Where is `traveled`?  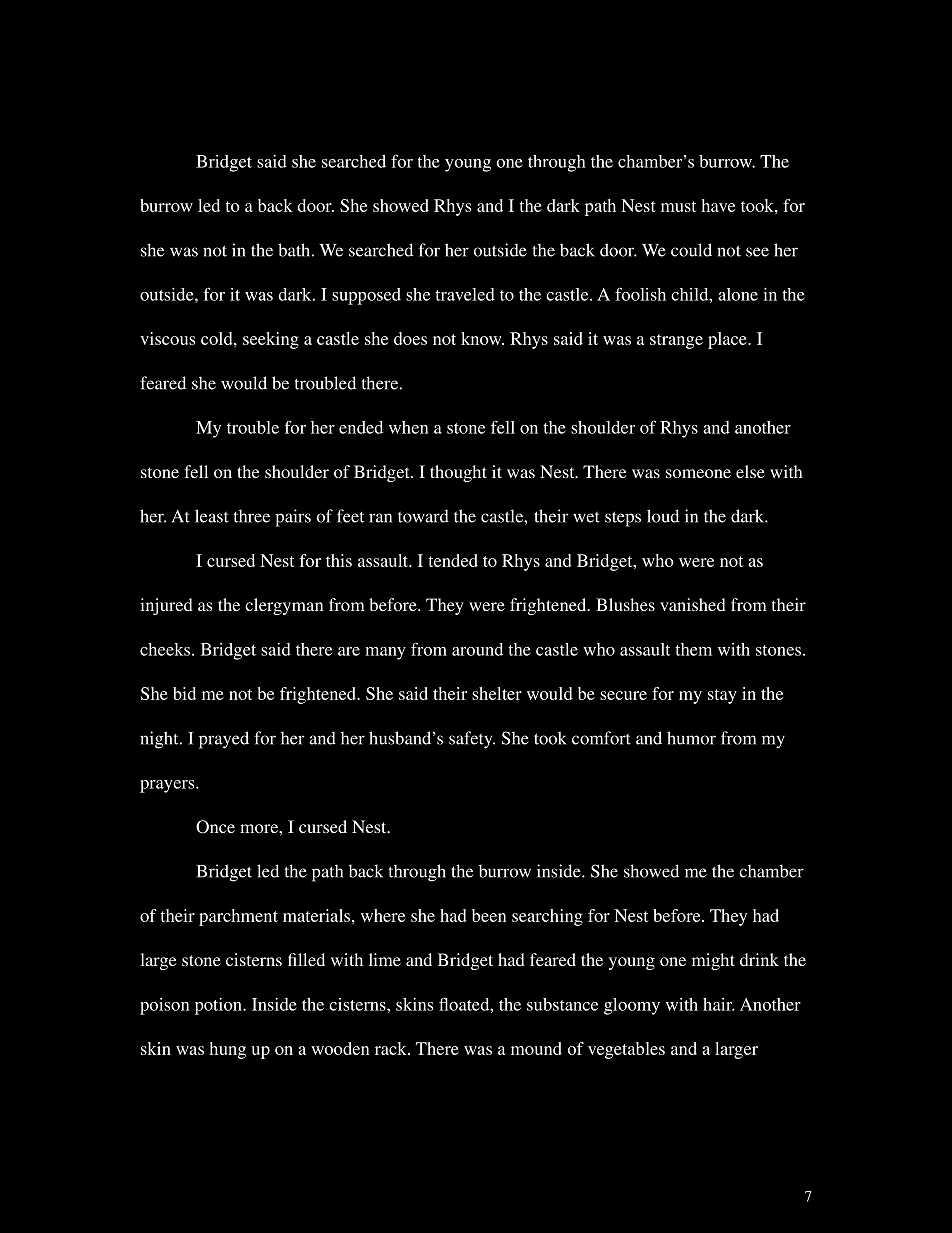 traveled is located at coordinates (465, 294).
